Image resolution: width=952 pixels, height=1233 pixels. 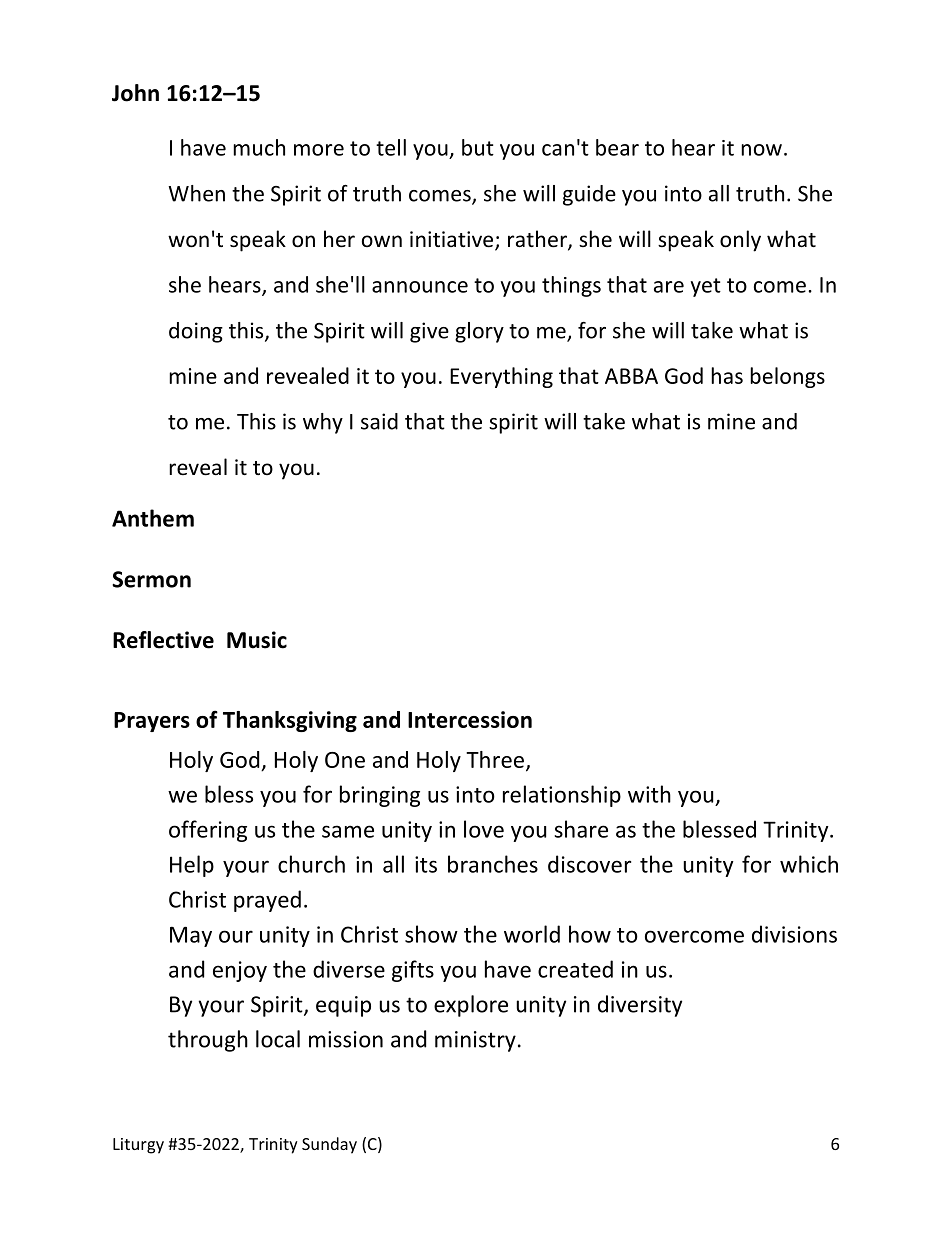 What do you see at coordinates (196, 332) in the screenshot?
I see `doing` at bounding box center [196, 332].
